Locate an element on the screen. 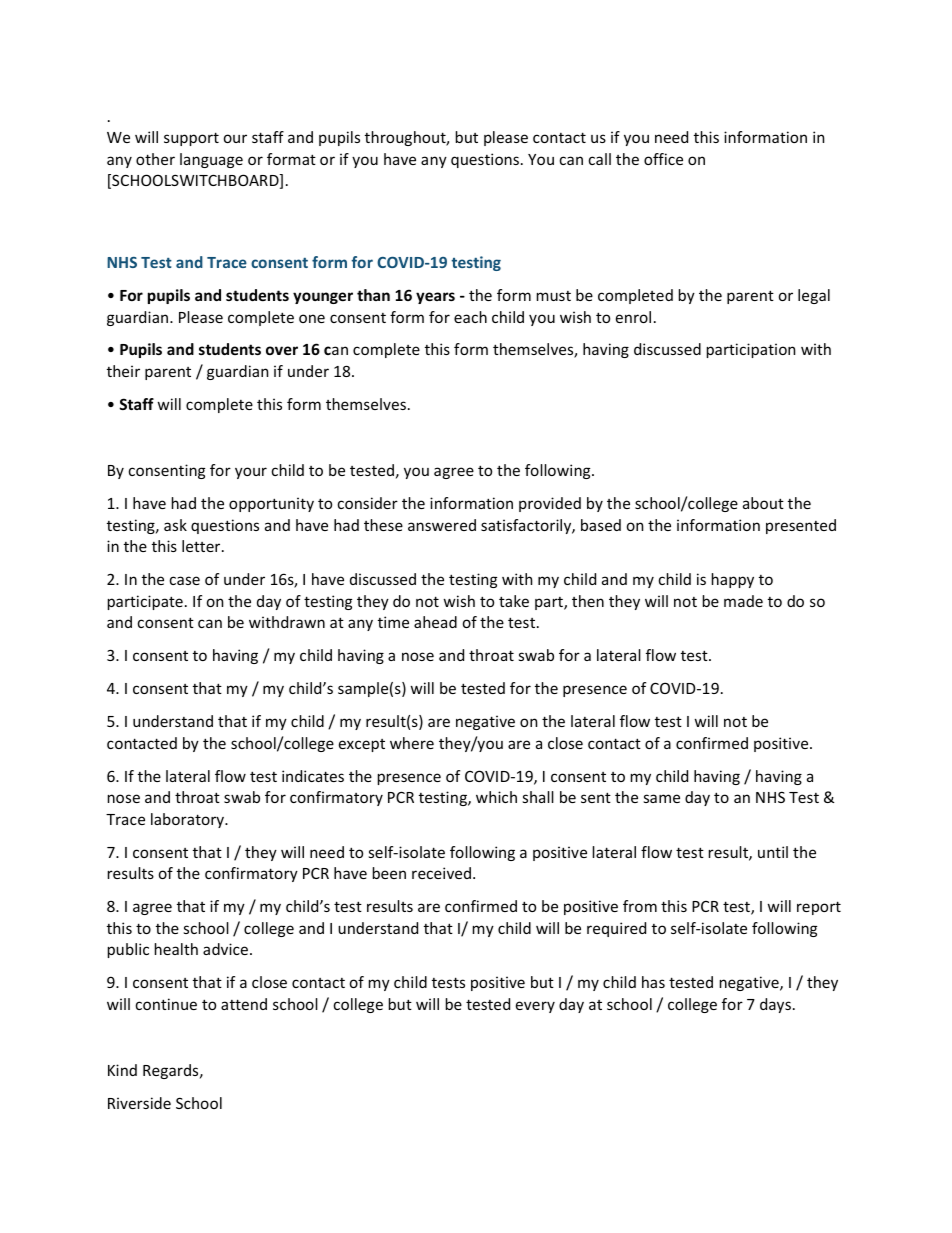  your is located at coordinates (251, 473).
